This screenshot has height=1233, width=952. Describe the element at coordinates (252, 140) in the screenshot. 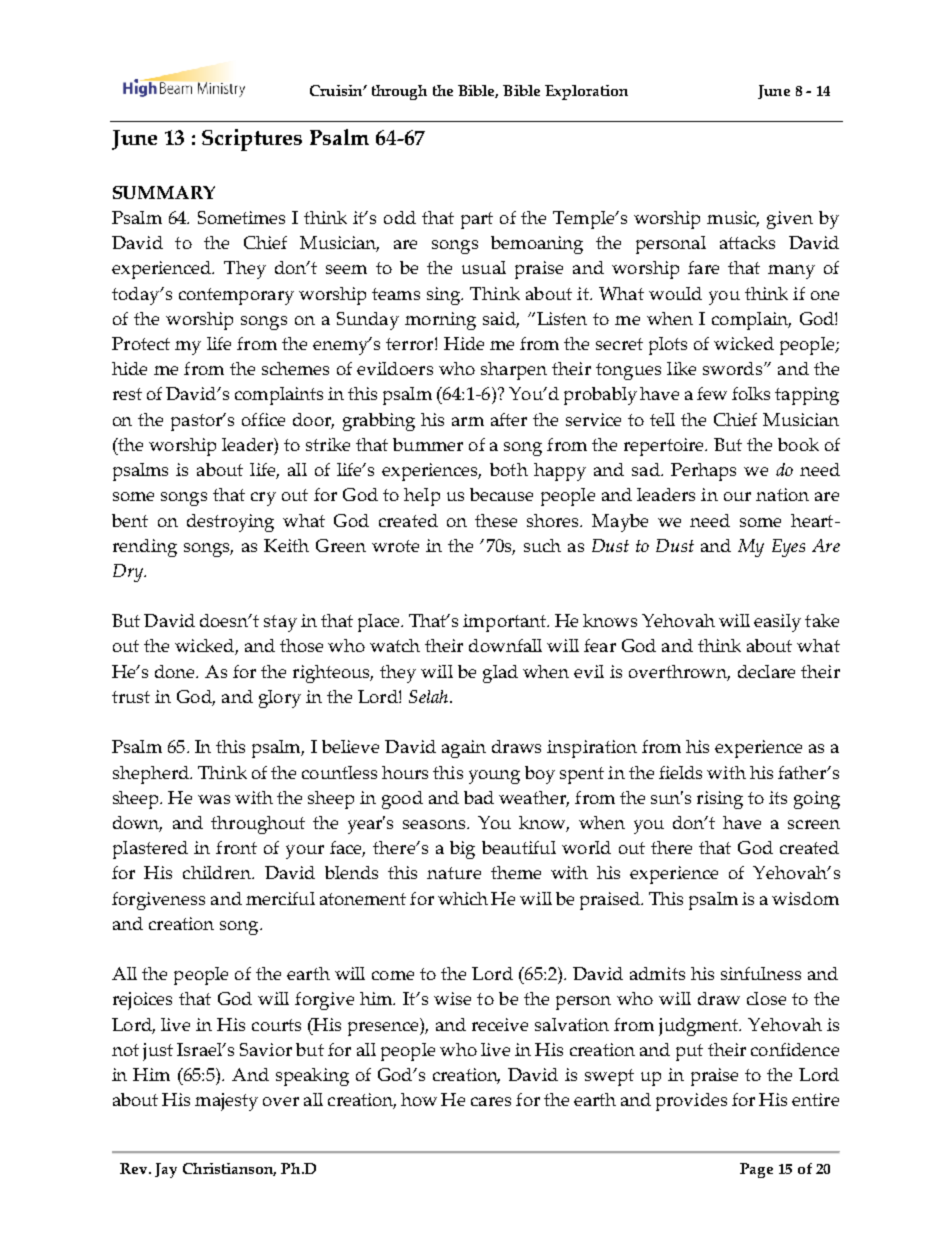

I see `Scriptures` at that location.
